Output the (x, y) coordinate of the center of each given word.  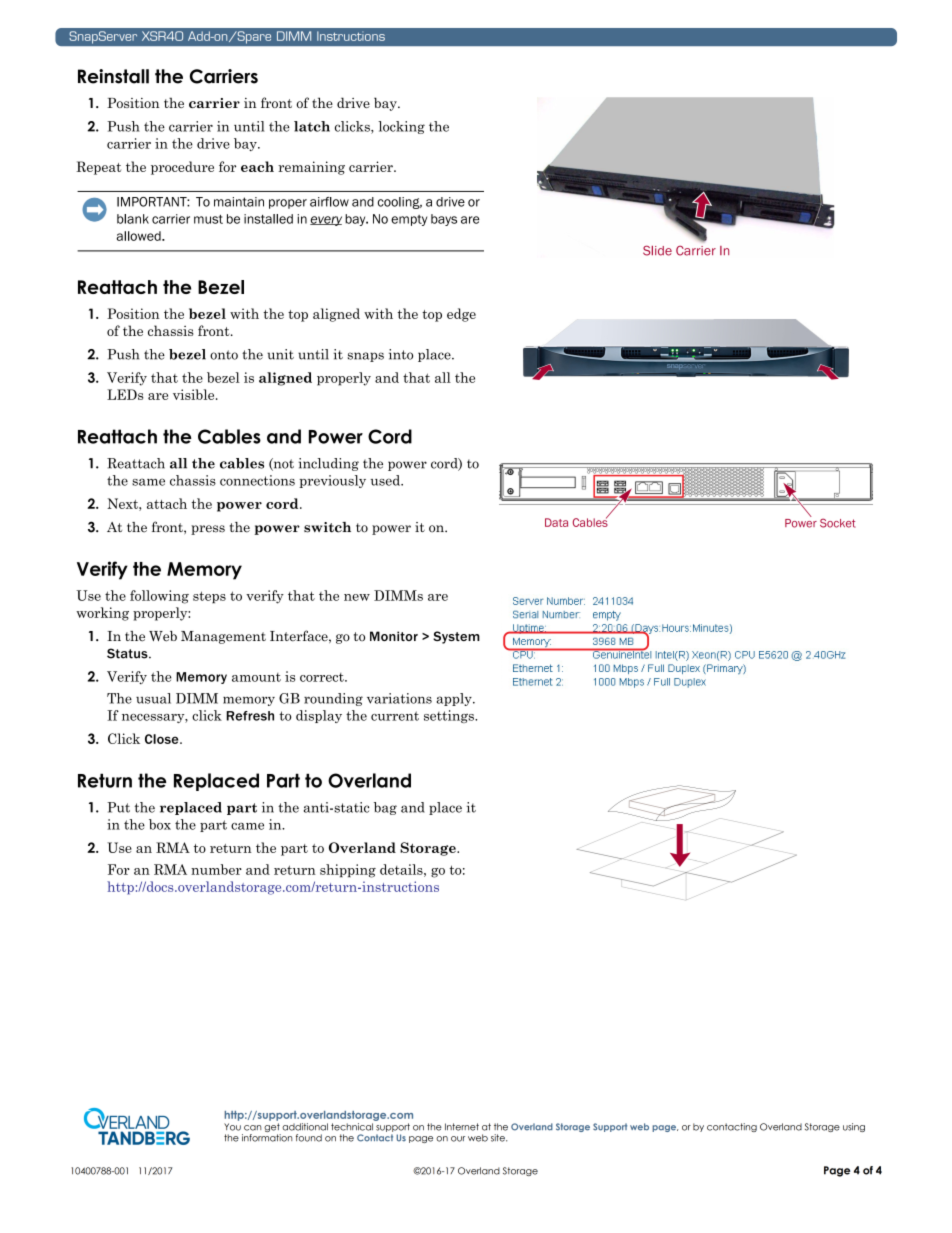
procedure (182, 168)
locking (401, 127)
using (854, 1127)
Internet (462, 1127)
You (232, 1127)
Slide (657, 250)
